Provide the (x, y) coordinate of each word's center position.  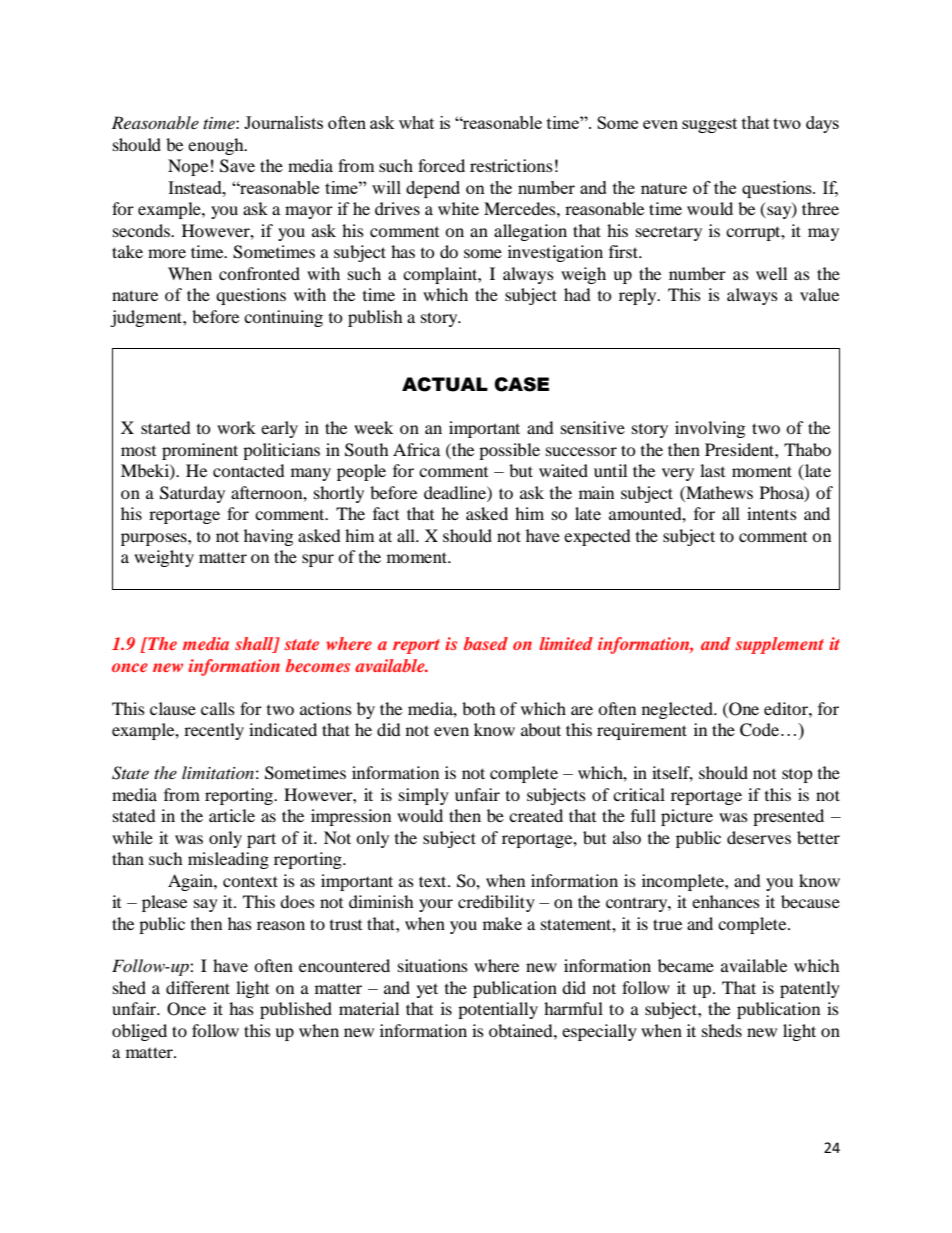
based (486, 643)
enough (217, 146)
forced (441, 165)
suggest (709, 125)
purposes (155, 539)
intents (772, 513)
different (198, 987)
